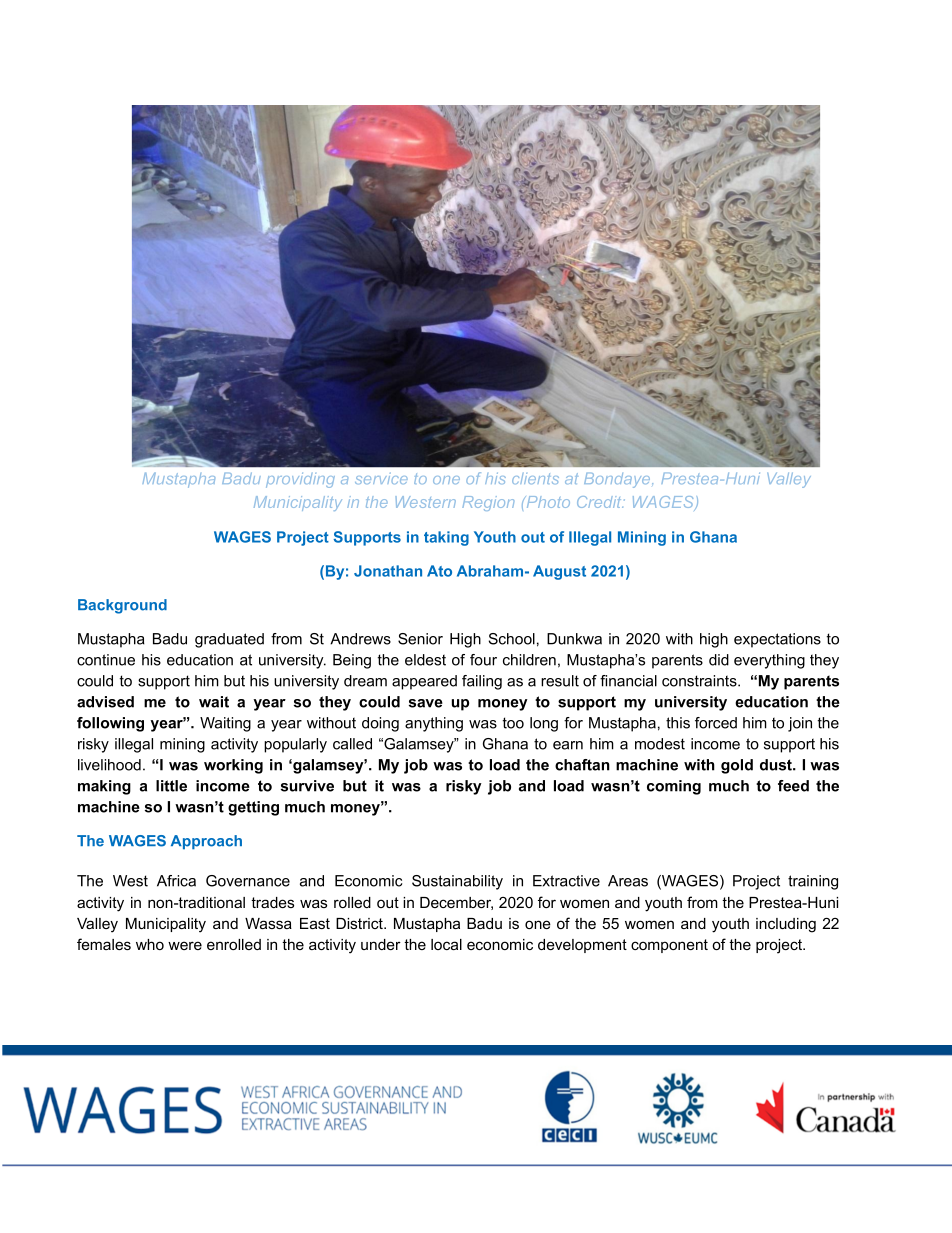 This screenshot has height=1233, width=952. I want to click on Credit, so click(600, 502).
